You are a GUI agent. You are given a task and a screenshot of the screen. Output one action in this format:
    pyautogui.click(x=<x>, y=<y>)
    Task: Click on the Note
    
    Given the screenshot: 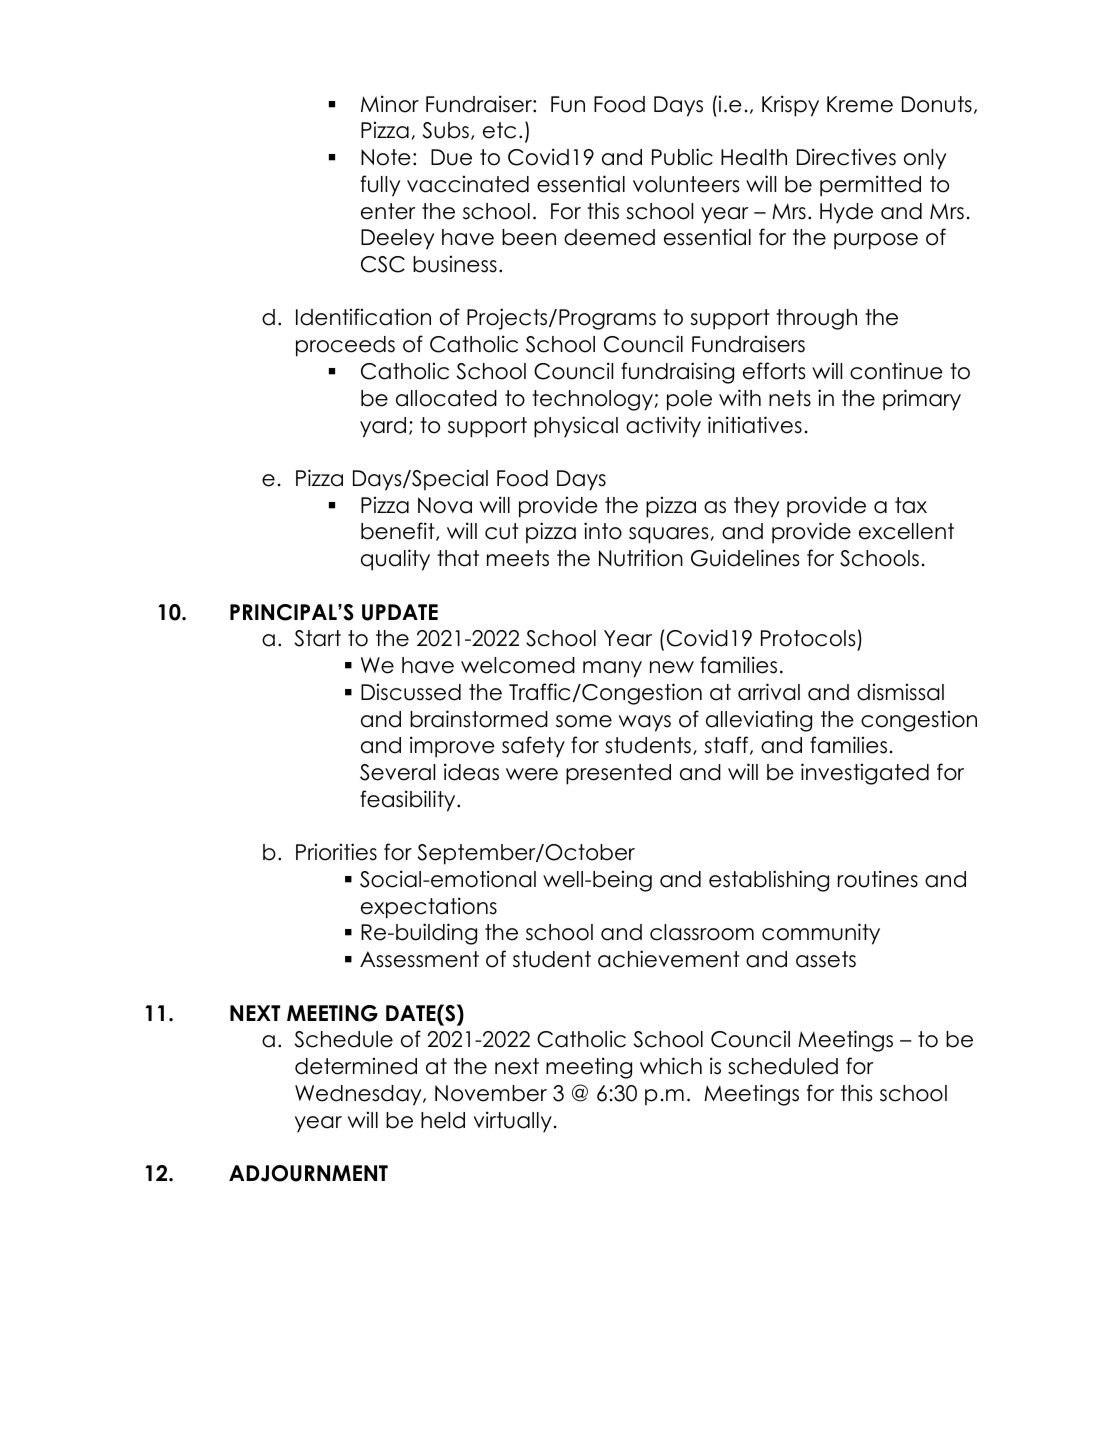 What is the action you would take?
    pyautogui.click(x=386, y=157)
